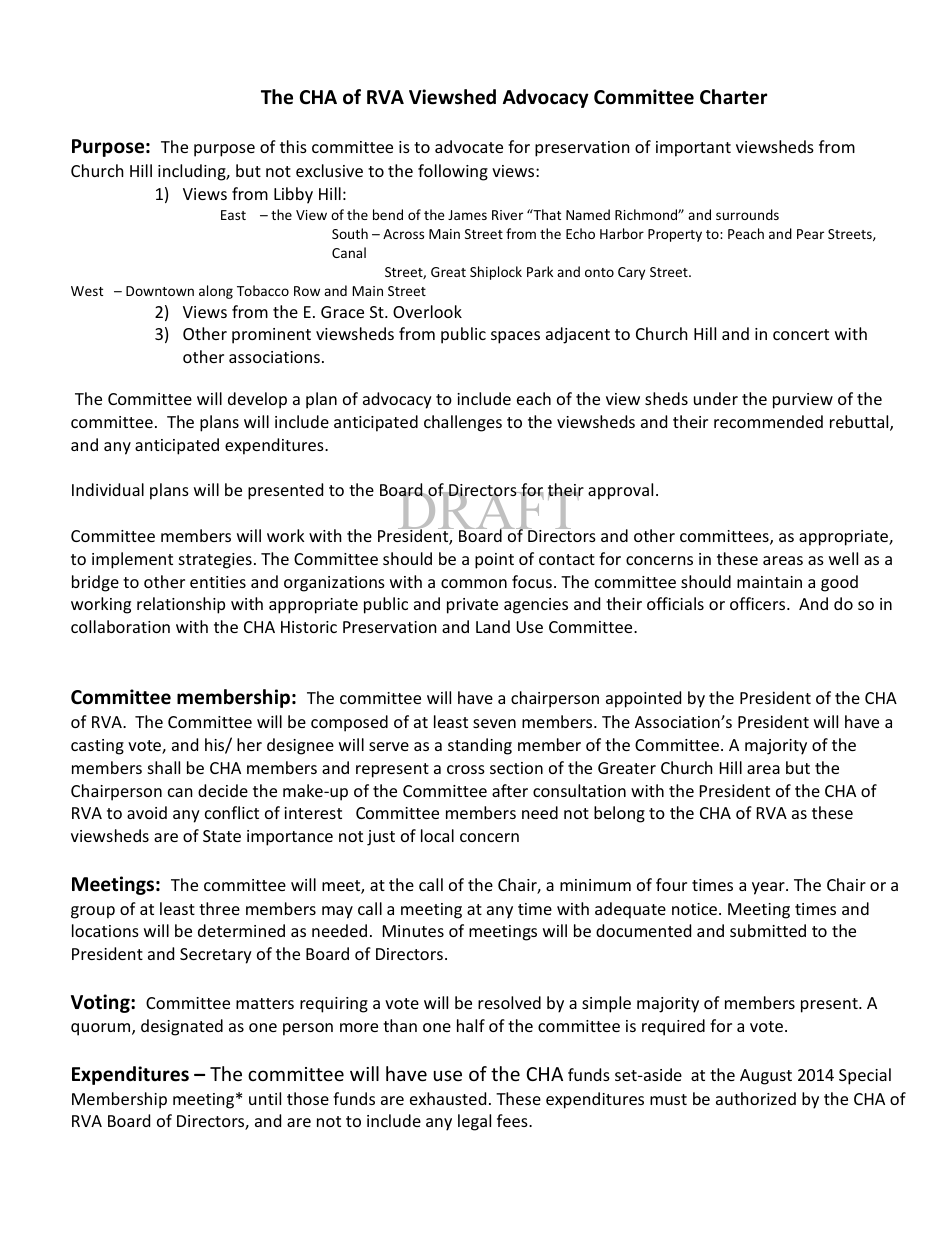 This screenshot has width=952, height=1233. I want to click on this, so click(293, 146).
